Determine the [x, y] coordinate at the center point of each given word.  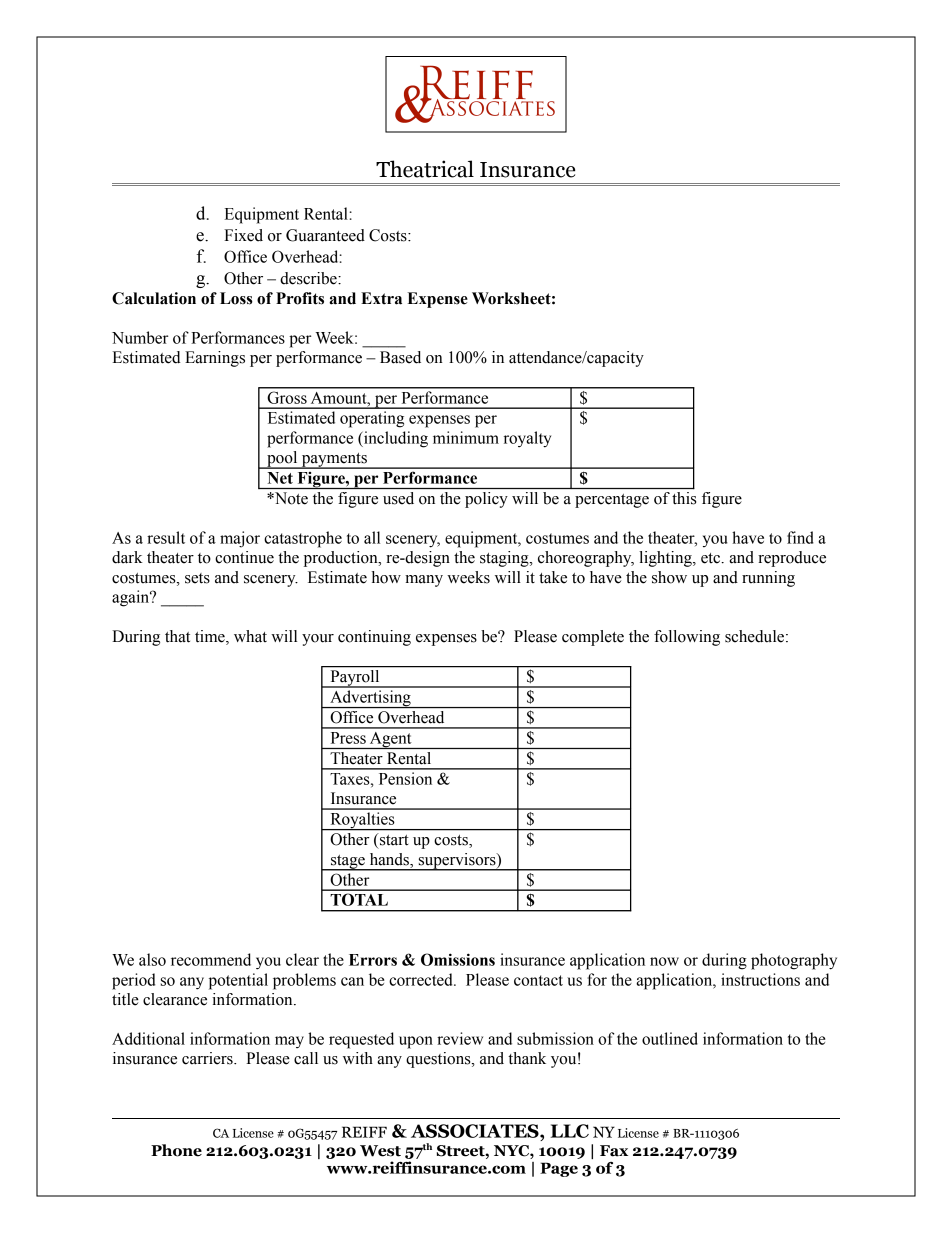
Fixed [243, 235]
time [211, 637]
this [684, 498]
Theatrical [425, 169]
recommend [211, 959]
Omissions [458, 959]
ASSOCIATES [476, 1131]
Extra [381, 298]
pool [282, 460]
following [687, 638]
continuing [374, 638]
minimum [466, 437]
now [664, 961]
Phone [176, 1150]
